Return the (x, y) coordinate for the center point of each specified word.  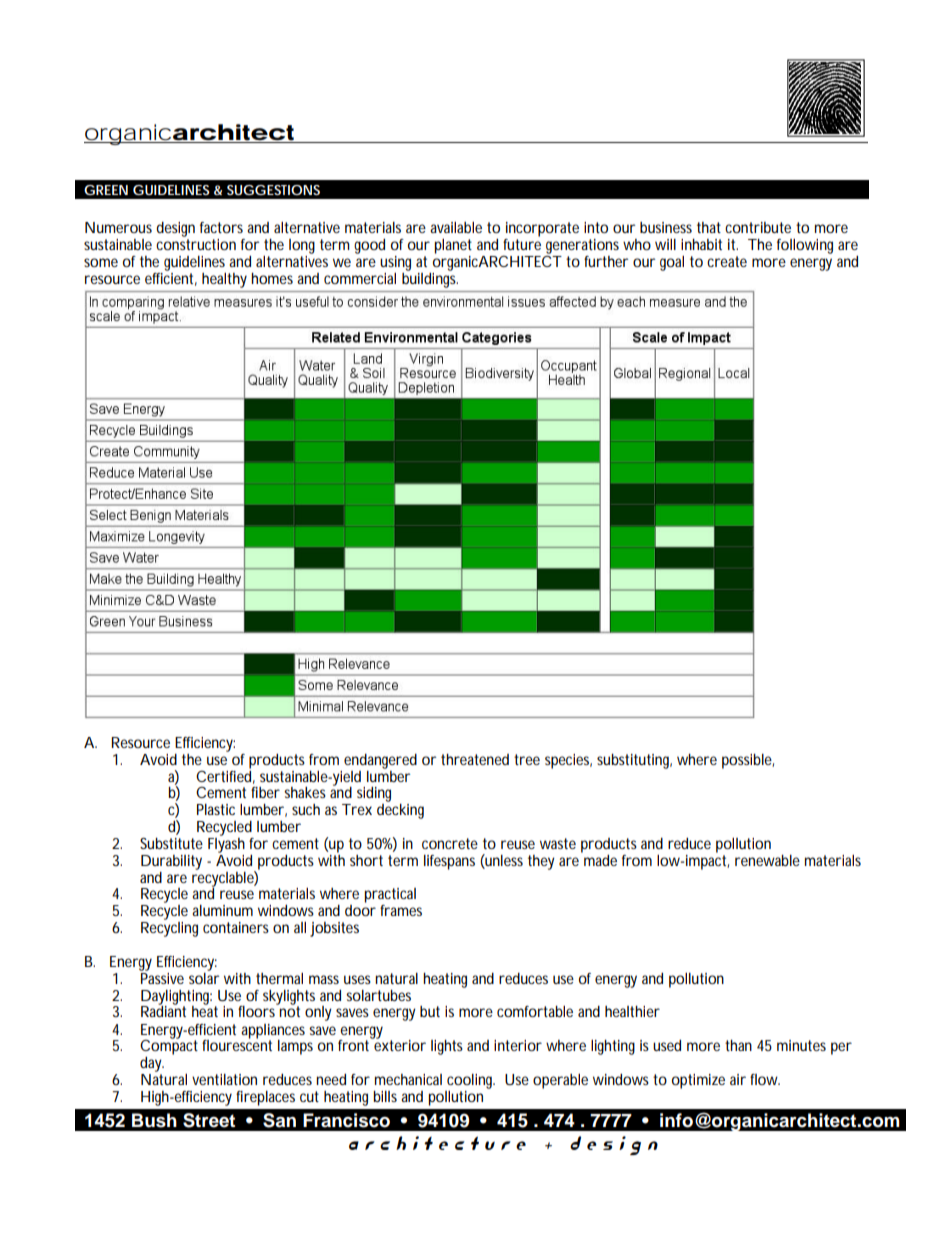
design (175, 229)
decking (400, 811)
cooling (471, 1081)
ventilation (224, 1079)
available (456, 227)
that (709, 227)
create (727, 261)
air (738, 1079)
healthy (224, 280)
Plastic (216, 809)
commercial (360, 278)
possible (748, 761)
